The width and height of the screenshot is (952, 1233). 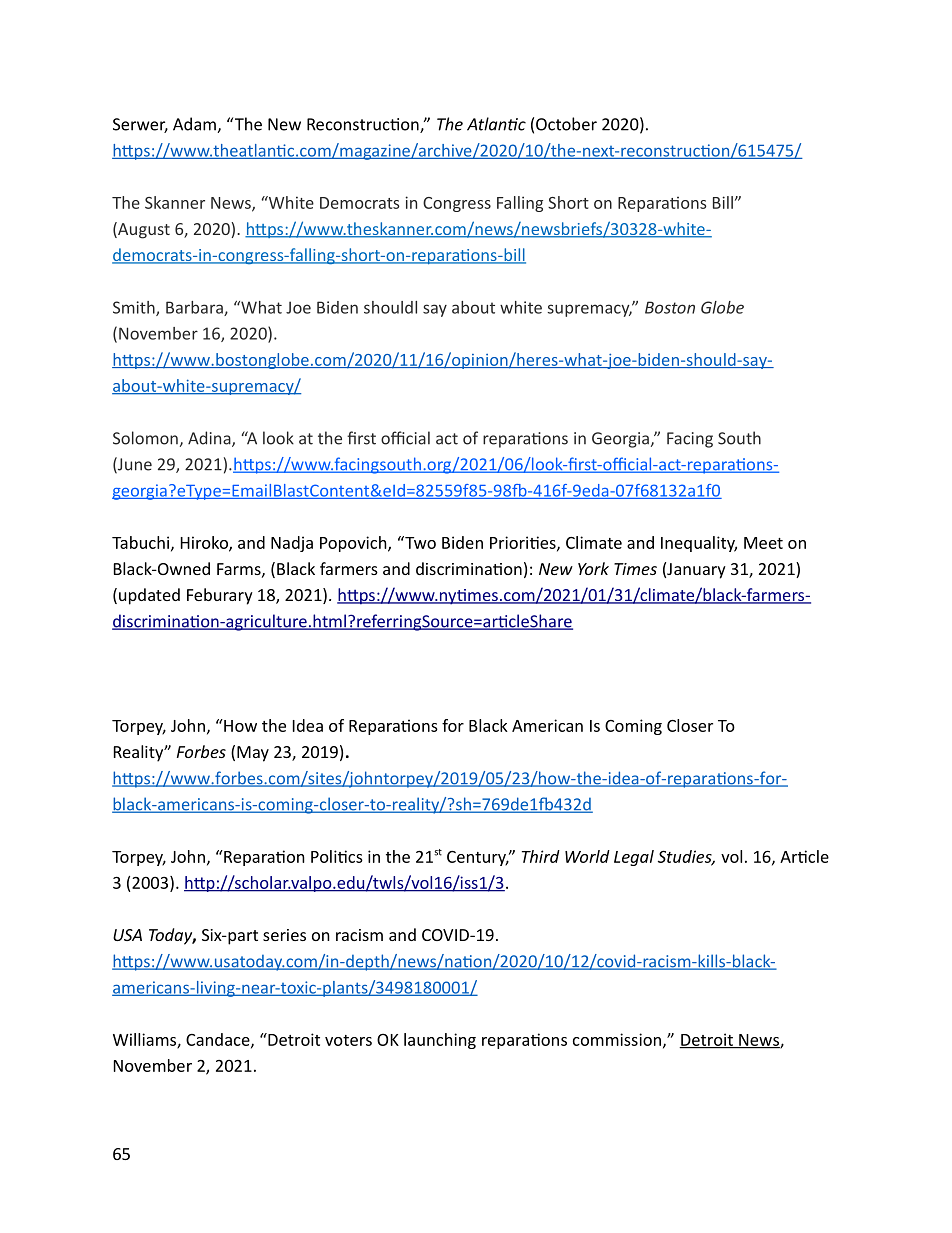 I want to click on October, so click(x=566, y=124).
